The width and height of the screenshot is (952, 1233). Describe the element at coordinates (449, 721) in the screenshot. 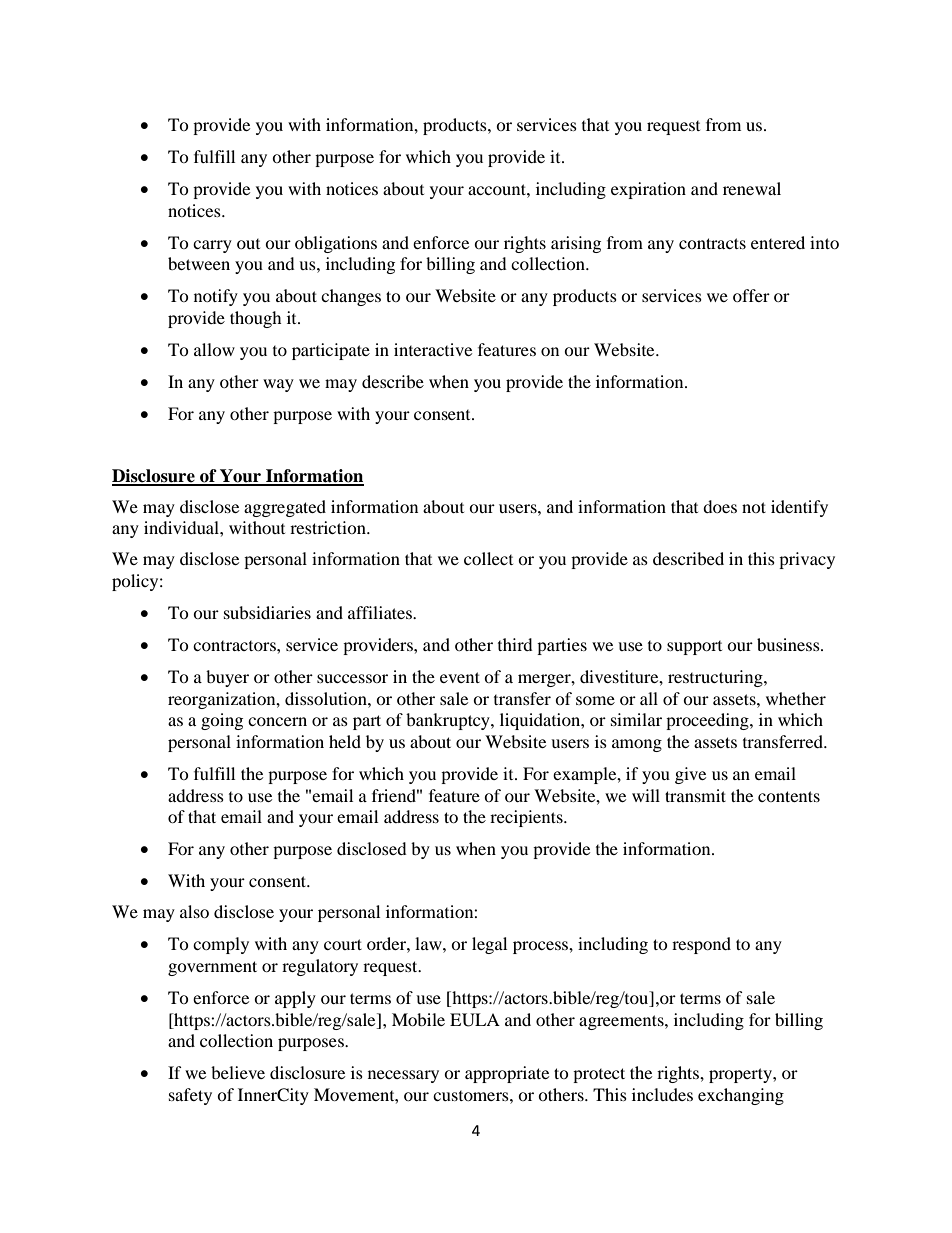

I see `bankruptcy` at that location.
